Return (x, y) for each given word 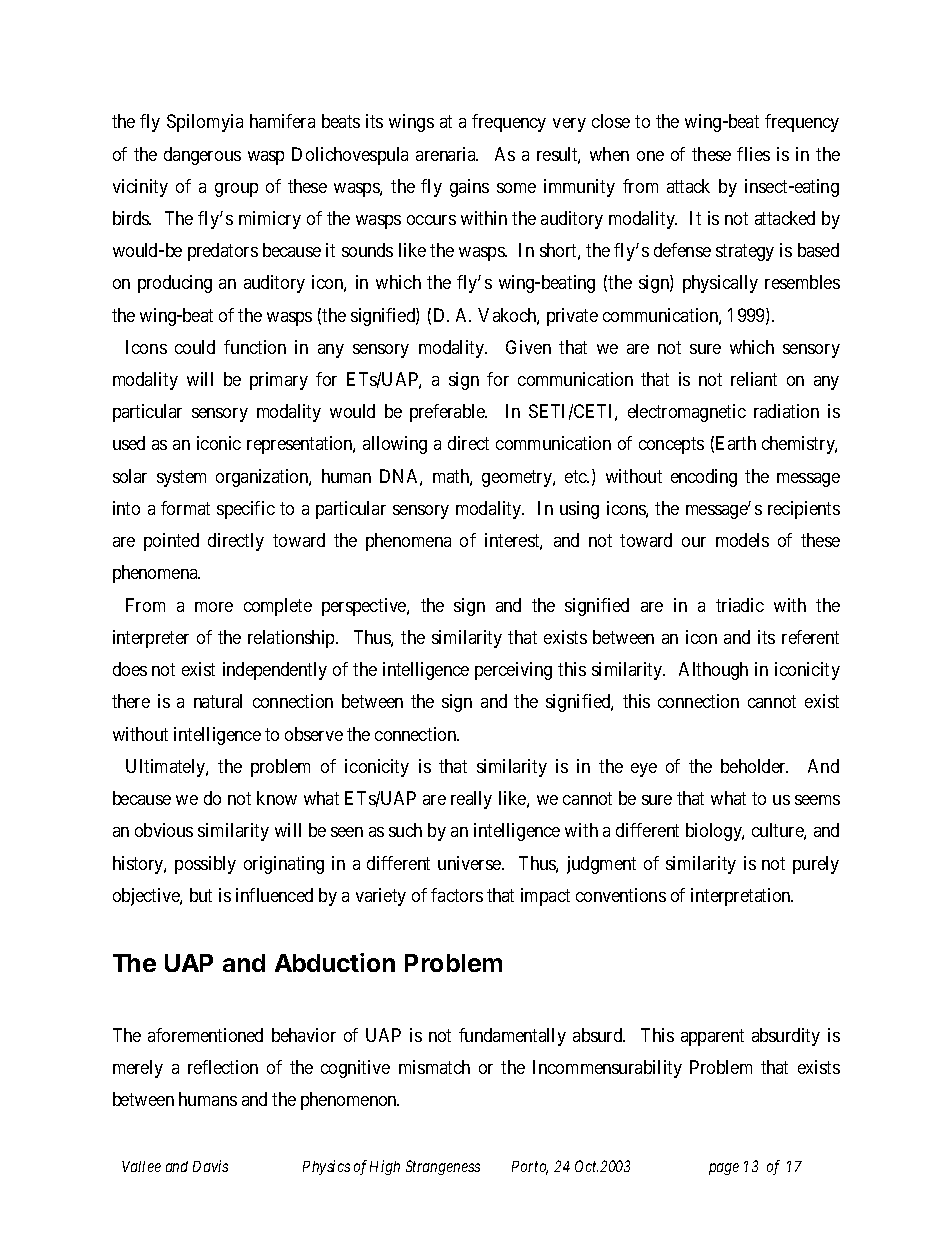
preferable (448, 413)
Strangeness (443, 1167)
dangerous (202, 156)
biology (715, 832)
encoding (704, 478)
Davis (210, 1166)
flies (753, 154)
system (181, 478)
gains (469, 188)
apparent (712, 1037)
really (471, 800)
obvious (164, 830)
